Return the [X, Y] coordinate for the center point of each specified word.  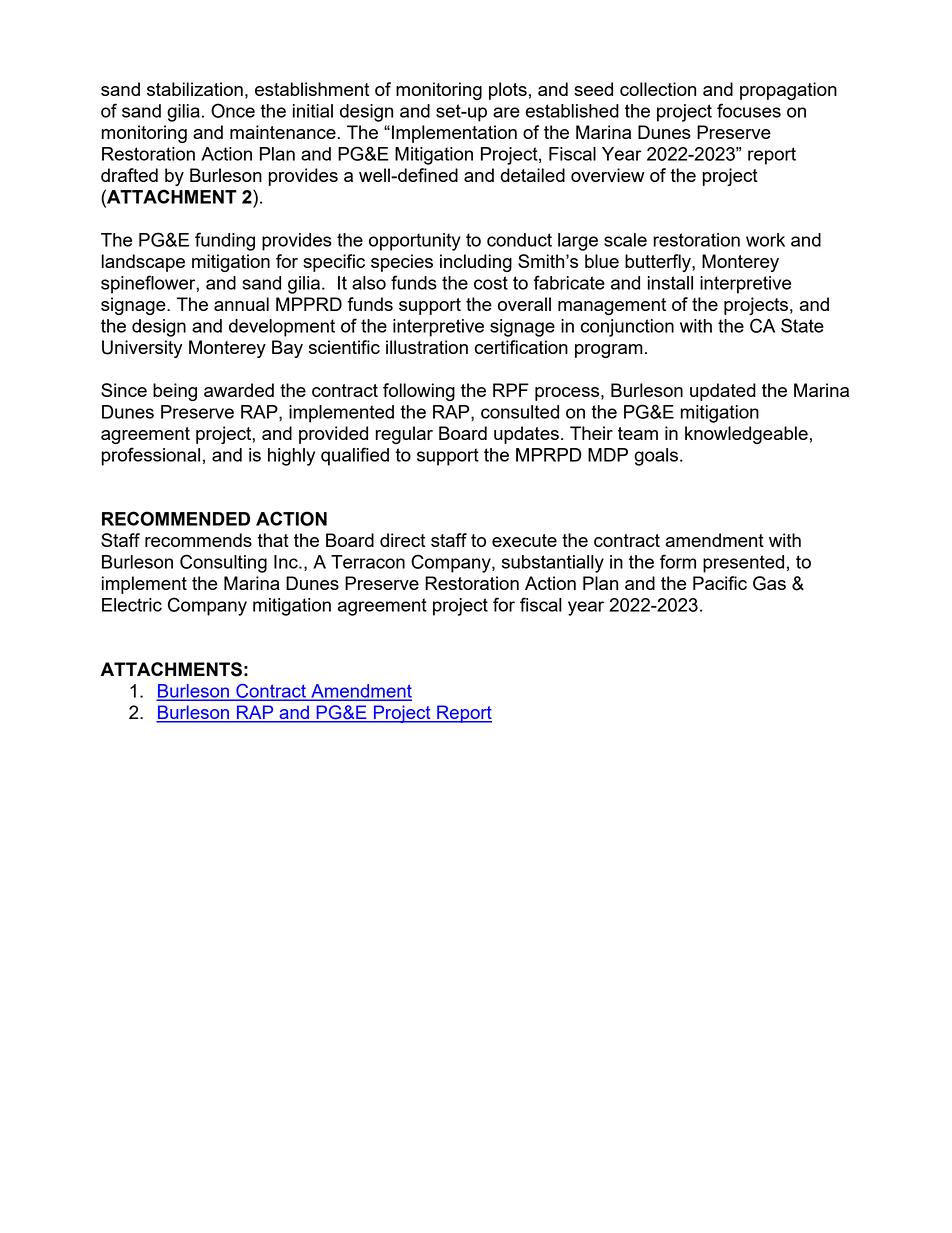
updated [723, 392]
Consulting [223, 563]
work [765, 240]
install [670, 283]
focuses [749, 110]
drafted [129, 175]
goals [656, 457]
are [506, 112]
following [419, 392]
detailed [532, 175]
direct [403, 540]
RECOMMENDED [176, 518]
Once [233, 110]
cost [491, 283]
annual [241, 304]
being [175, 392]
